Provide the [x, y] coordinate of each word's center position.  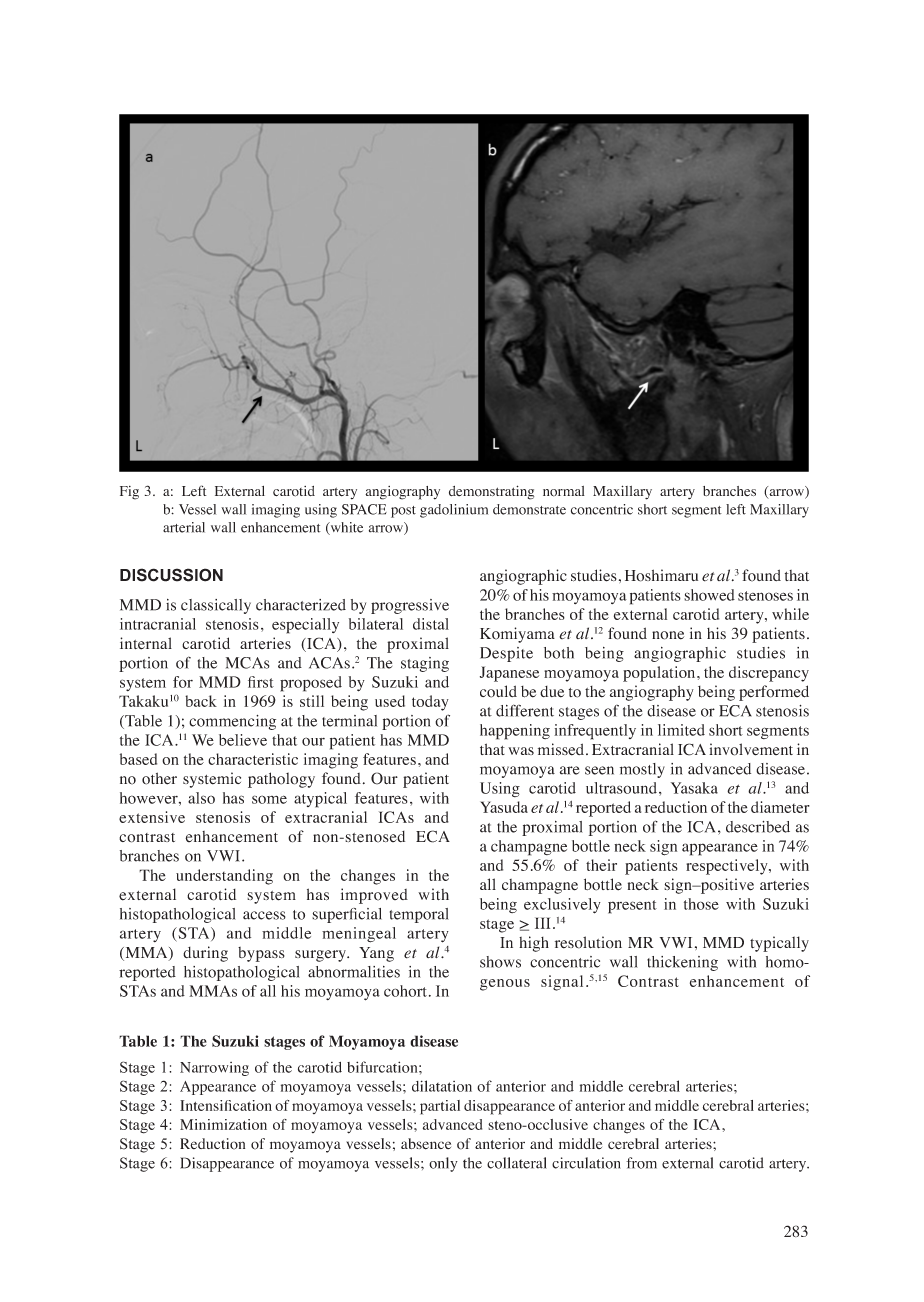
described [758, 827]
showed [709, 595]
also [201, 798]
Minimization [223, 1124]
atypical [320, 800]
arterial [184, 527]
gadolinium [454, 511]
